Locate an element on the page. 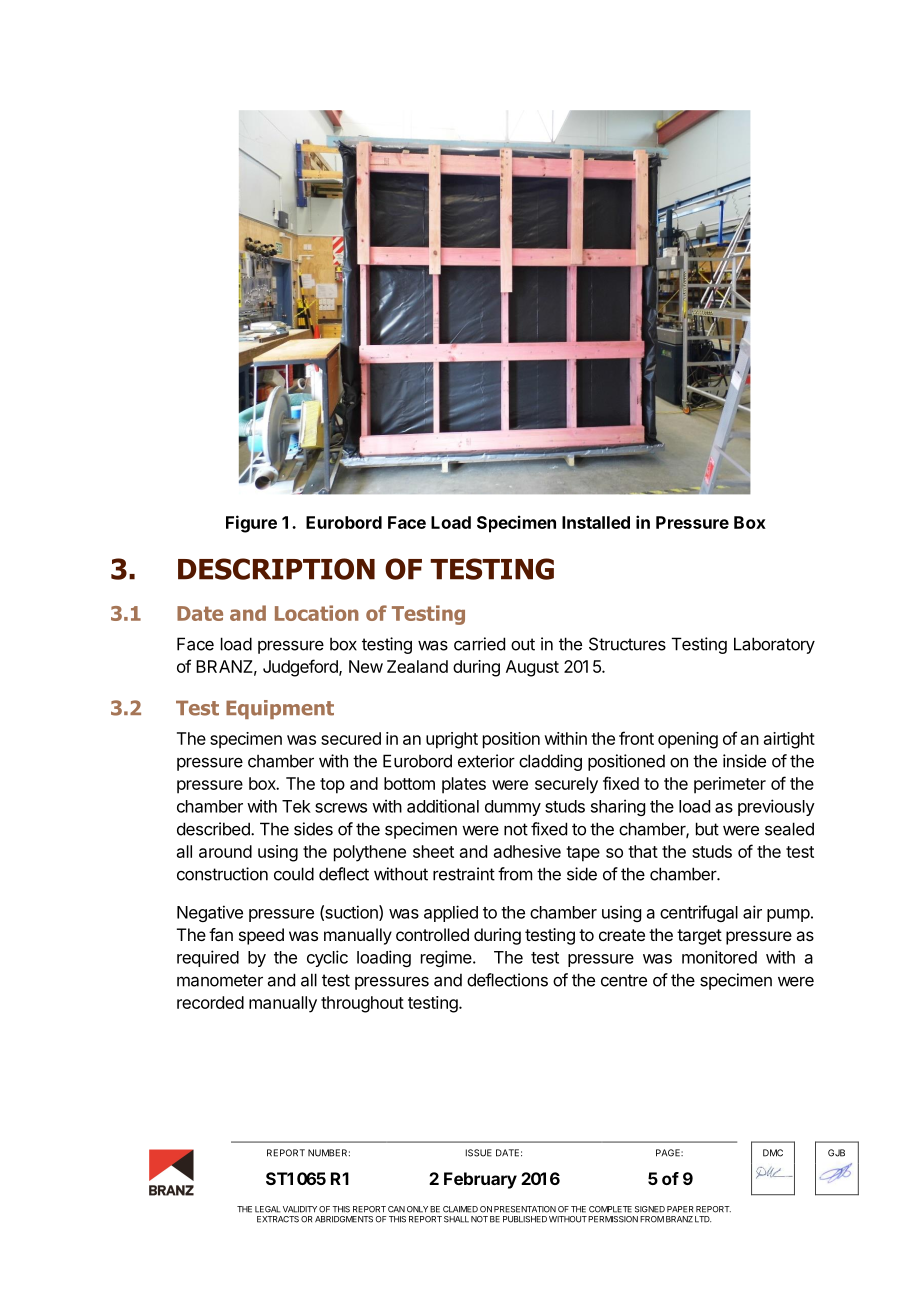 The image size is (924, 1308). Installed is located at coordinates (596, 522).
